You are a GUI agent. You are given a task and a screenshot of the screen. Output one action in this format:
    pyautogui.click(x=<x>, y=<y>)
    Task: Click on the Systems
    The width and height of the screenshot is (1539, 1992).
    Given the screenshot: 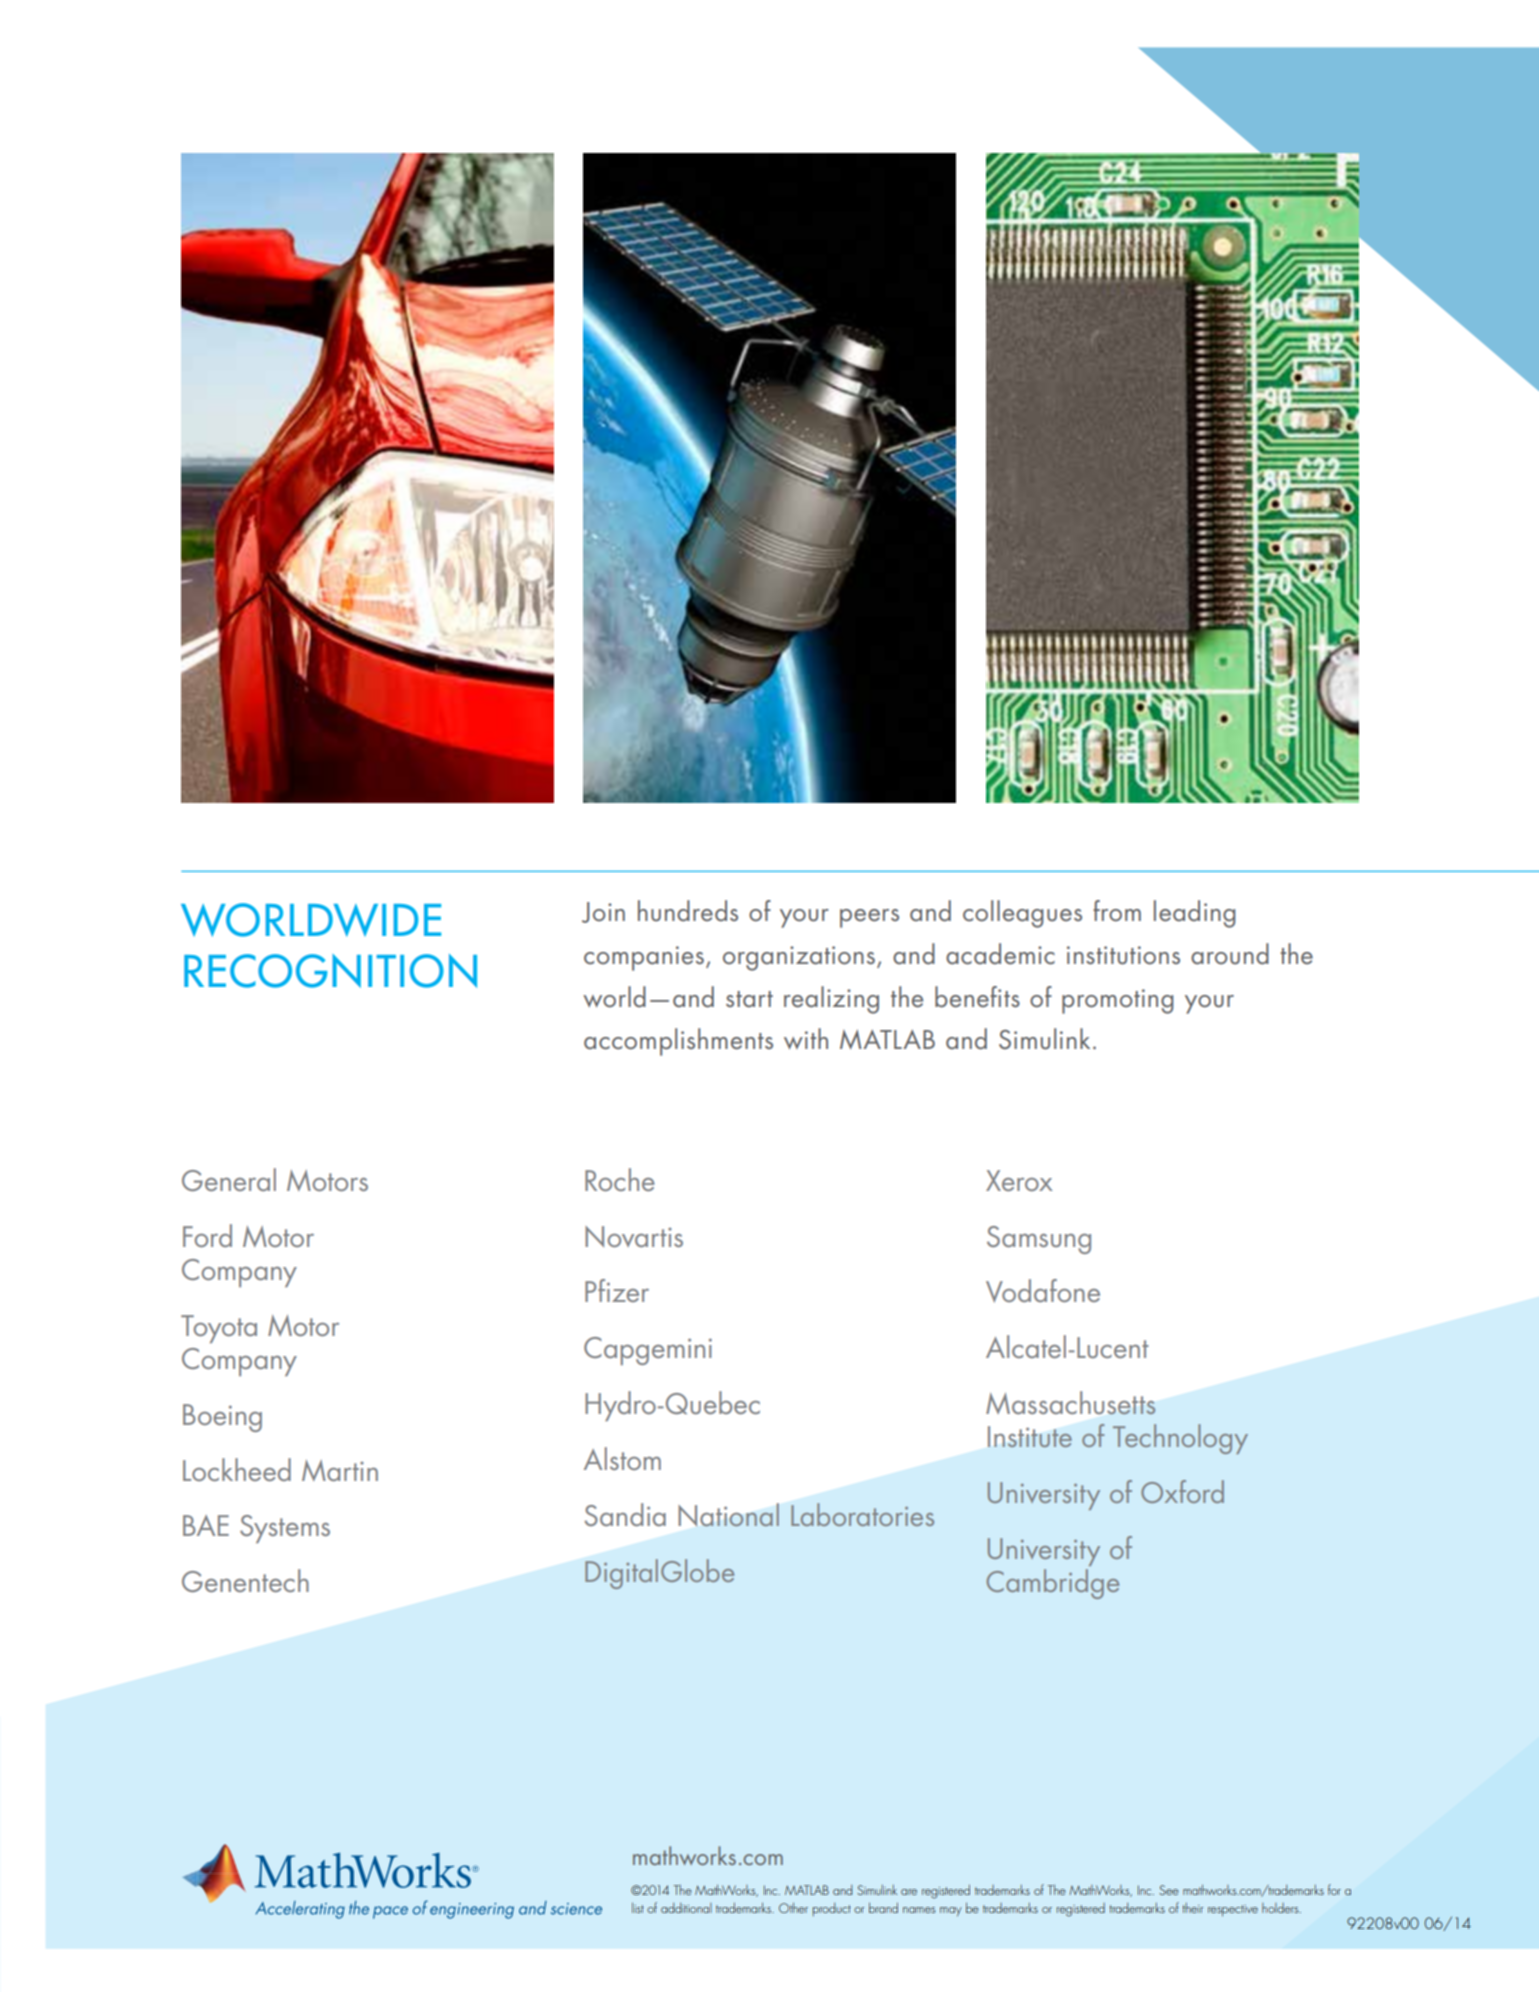 What is the action you would take?
    pyautogui.click(x=285, y=1529)
